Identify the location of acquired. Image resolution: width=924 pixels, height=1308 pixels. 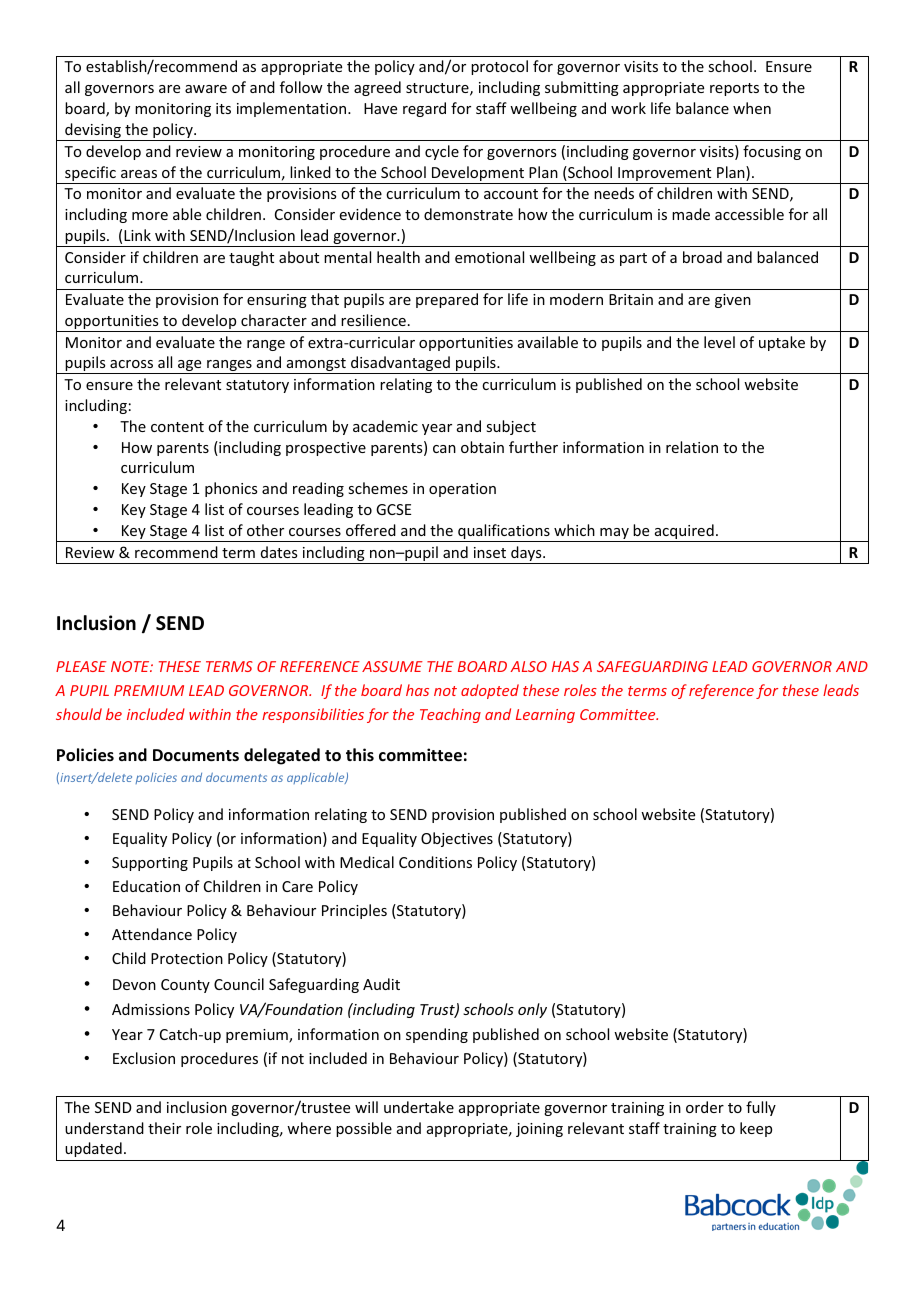
(684, 533).
